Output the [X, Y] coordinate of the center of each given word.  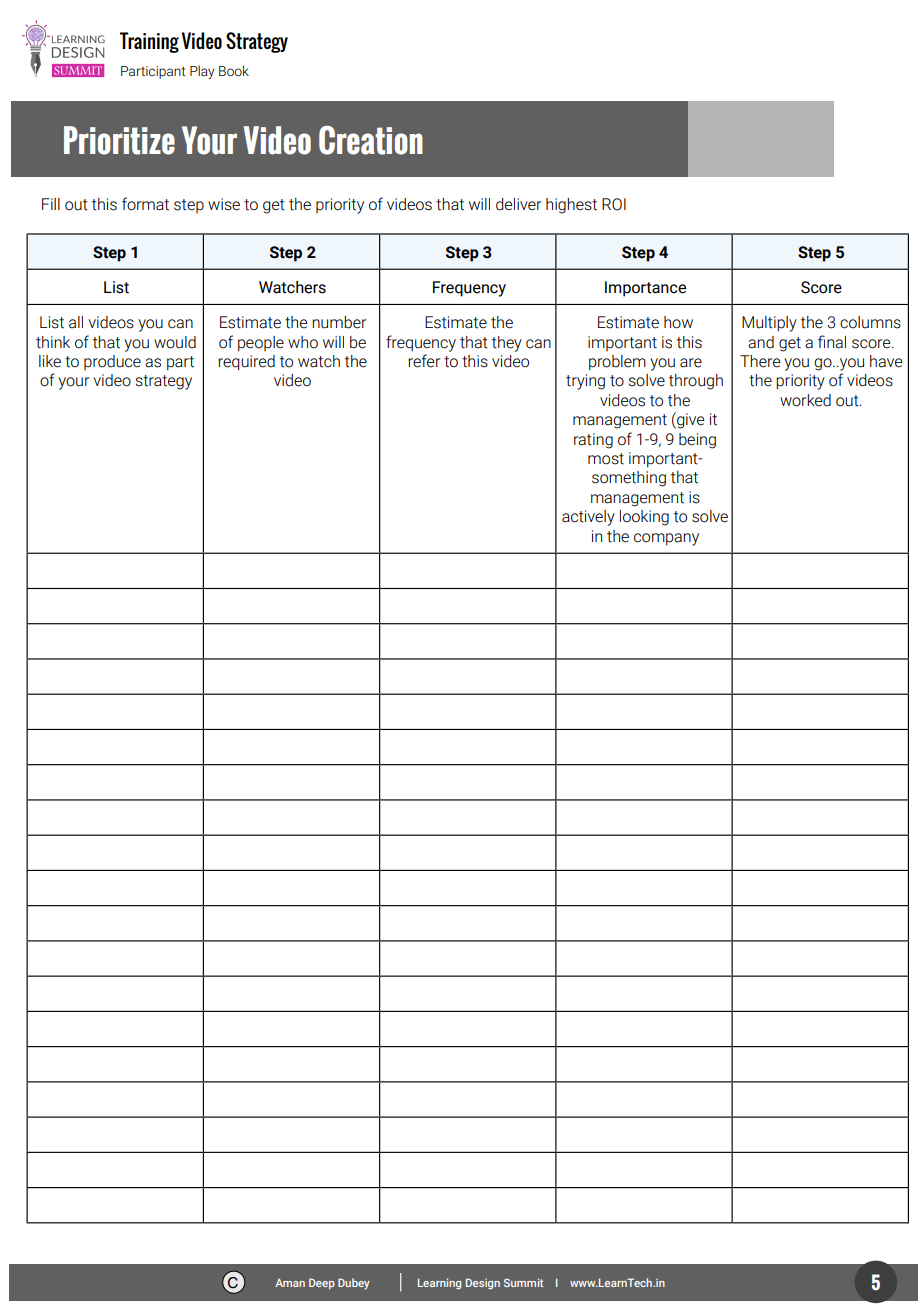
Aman [290, 1283]
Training [149, 42]
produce [112, 362]
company [666, 539]
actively [588, 518]
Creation [371, 140]
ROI [614, 204]
